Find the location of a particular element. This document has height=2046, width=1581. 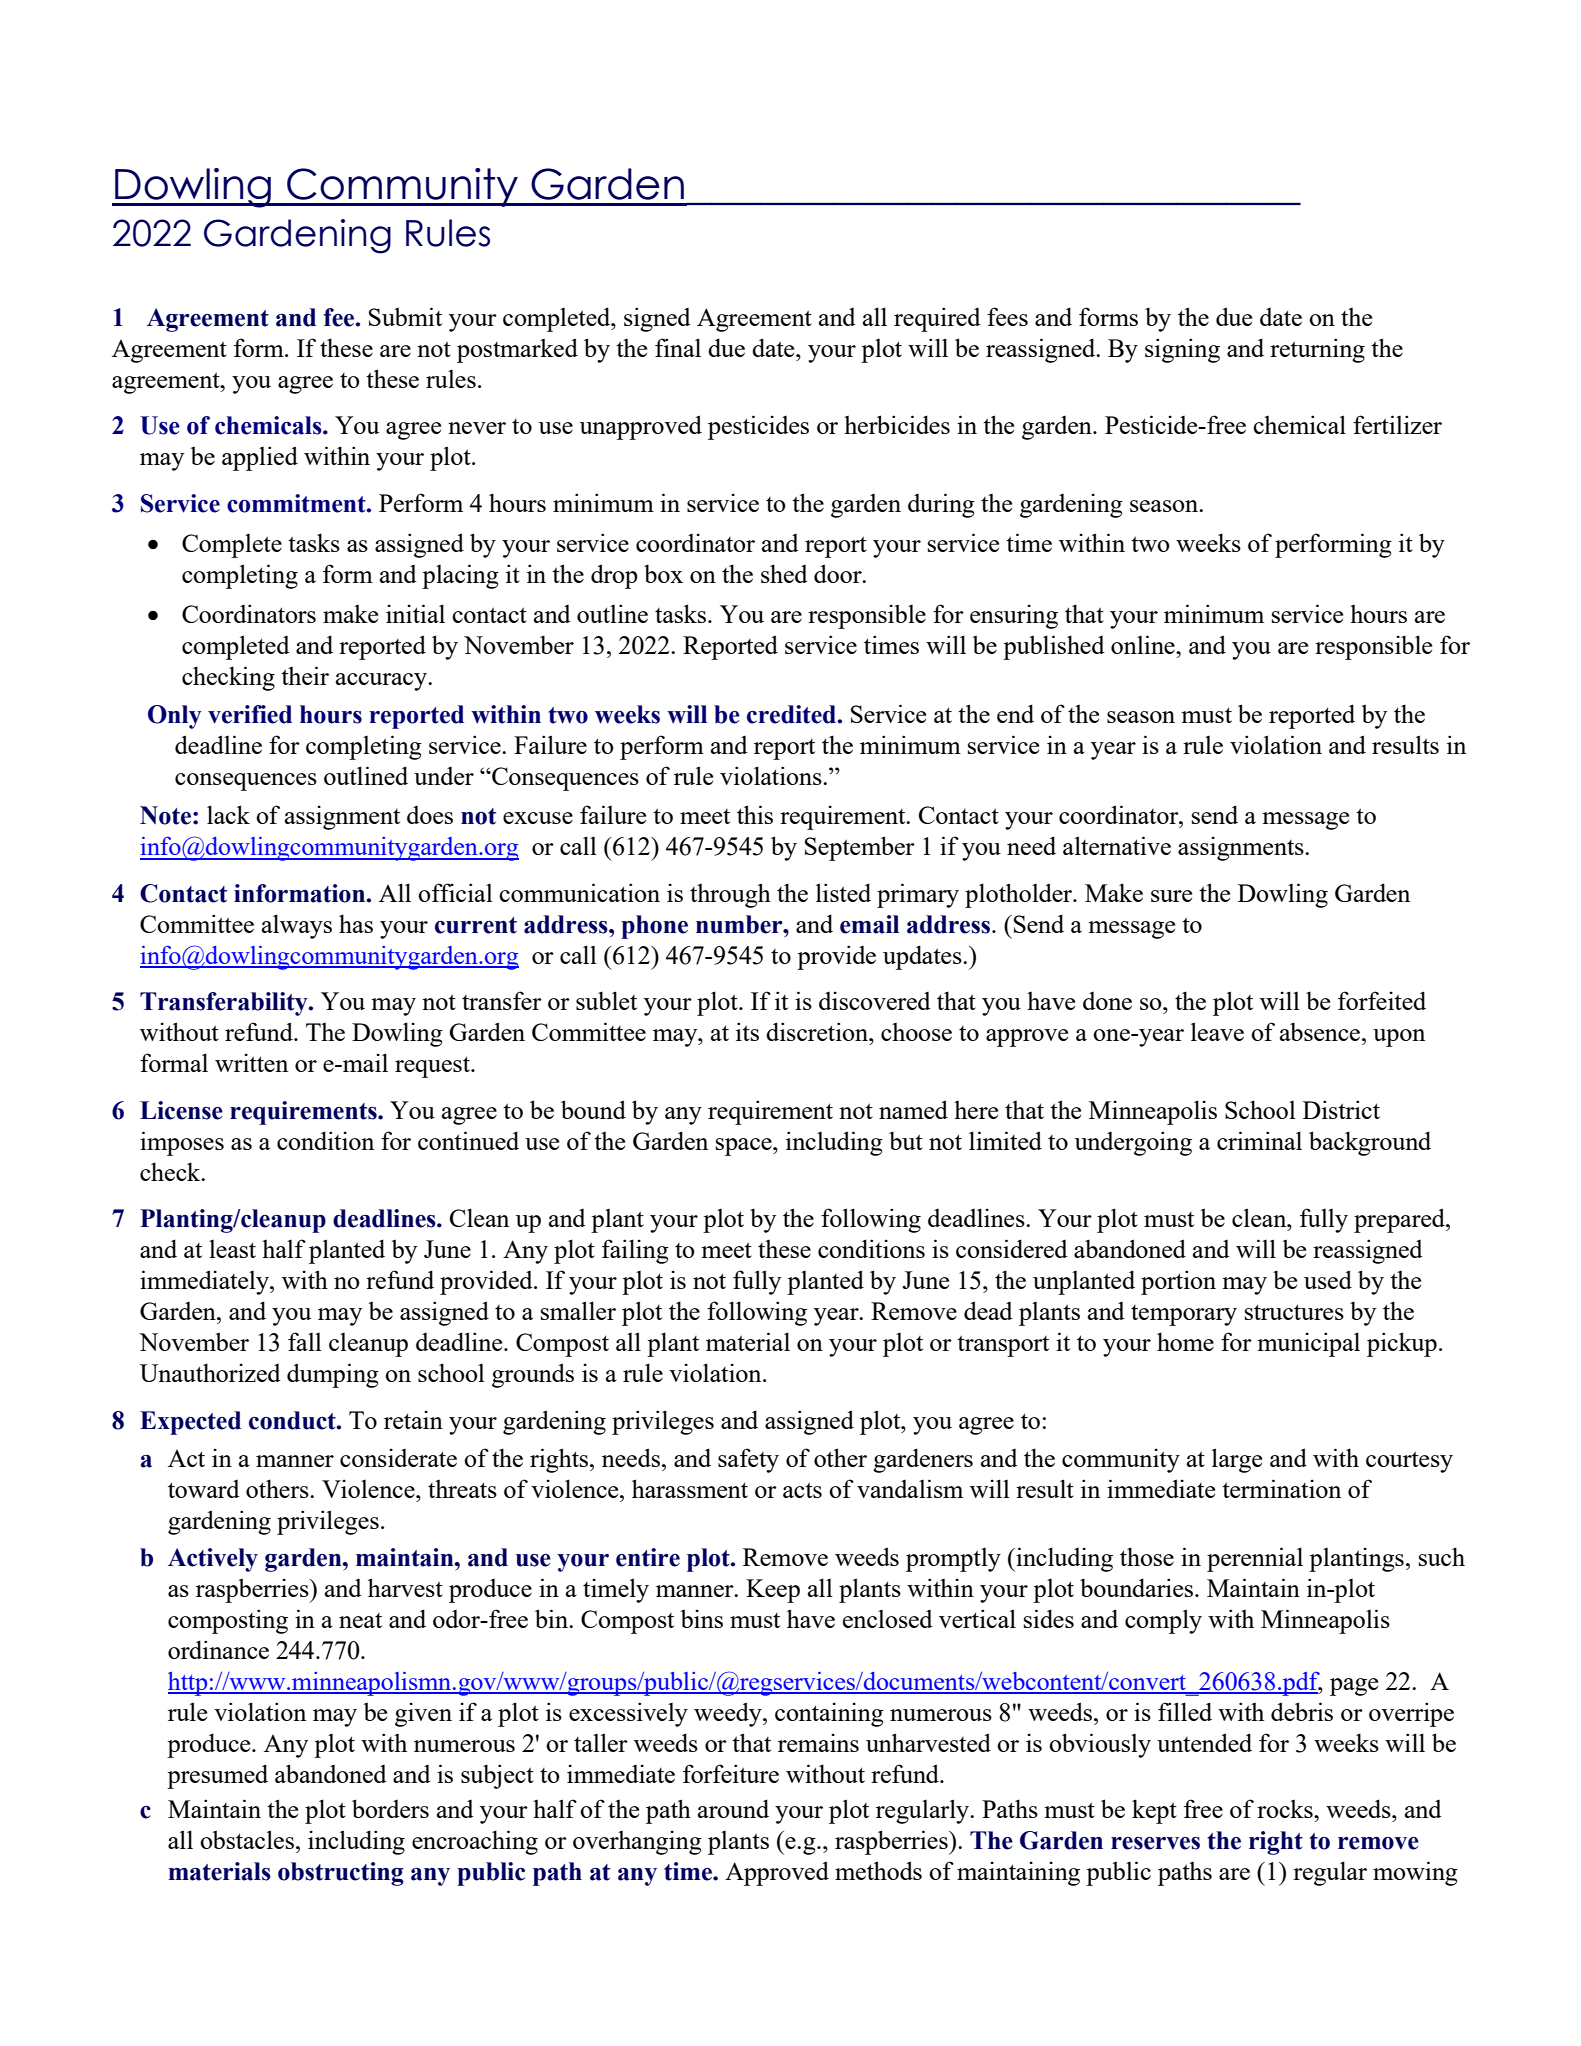

online is located at coordinates (1144, 644).
